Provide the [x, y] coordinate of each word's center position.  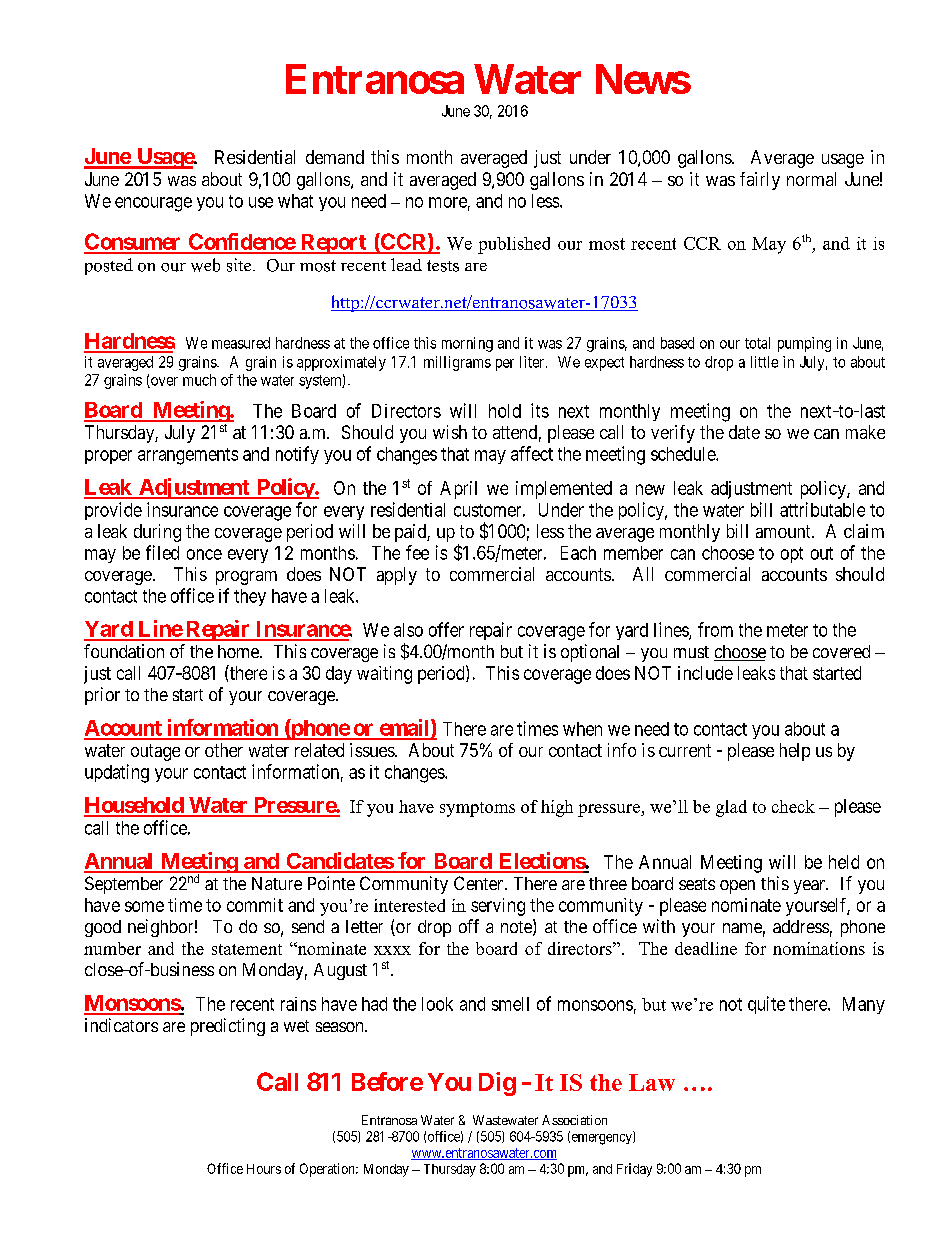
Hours [264, 1169]
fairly [760, 181]
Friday [634, 1170]
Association [574, 1120]
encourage [153, 204]
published [514, 245]
